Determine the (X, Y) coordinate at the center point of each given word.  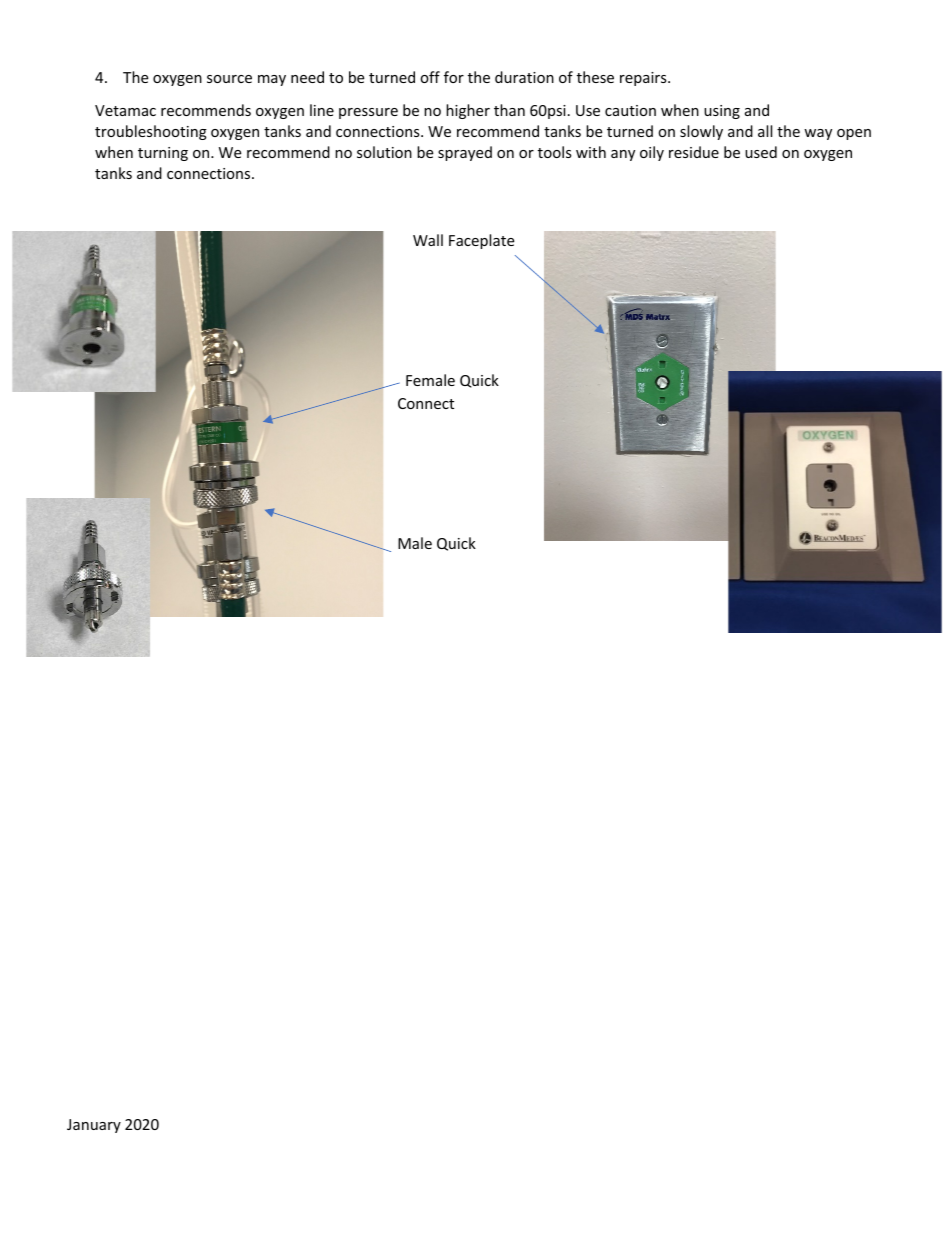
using (722, 112)
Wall (428, 240)
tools (555, 152)
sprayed (465, 153)
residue (694, 152)
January (94, 1126)
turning (163, 154)
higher (468, 111)
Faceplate (481, 241)
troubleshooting (151, 132)
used (761, 152)
